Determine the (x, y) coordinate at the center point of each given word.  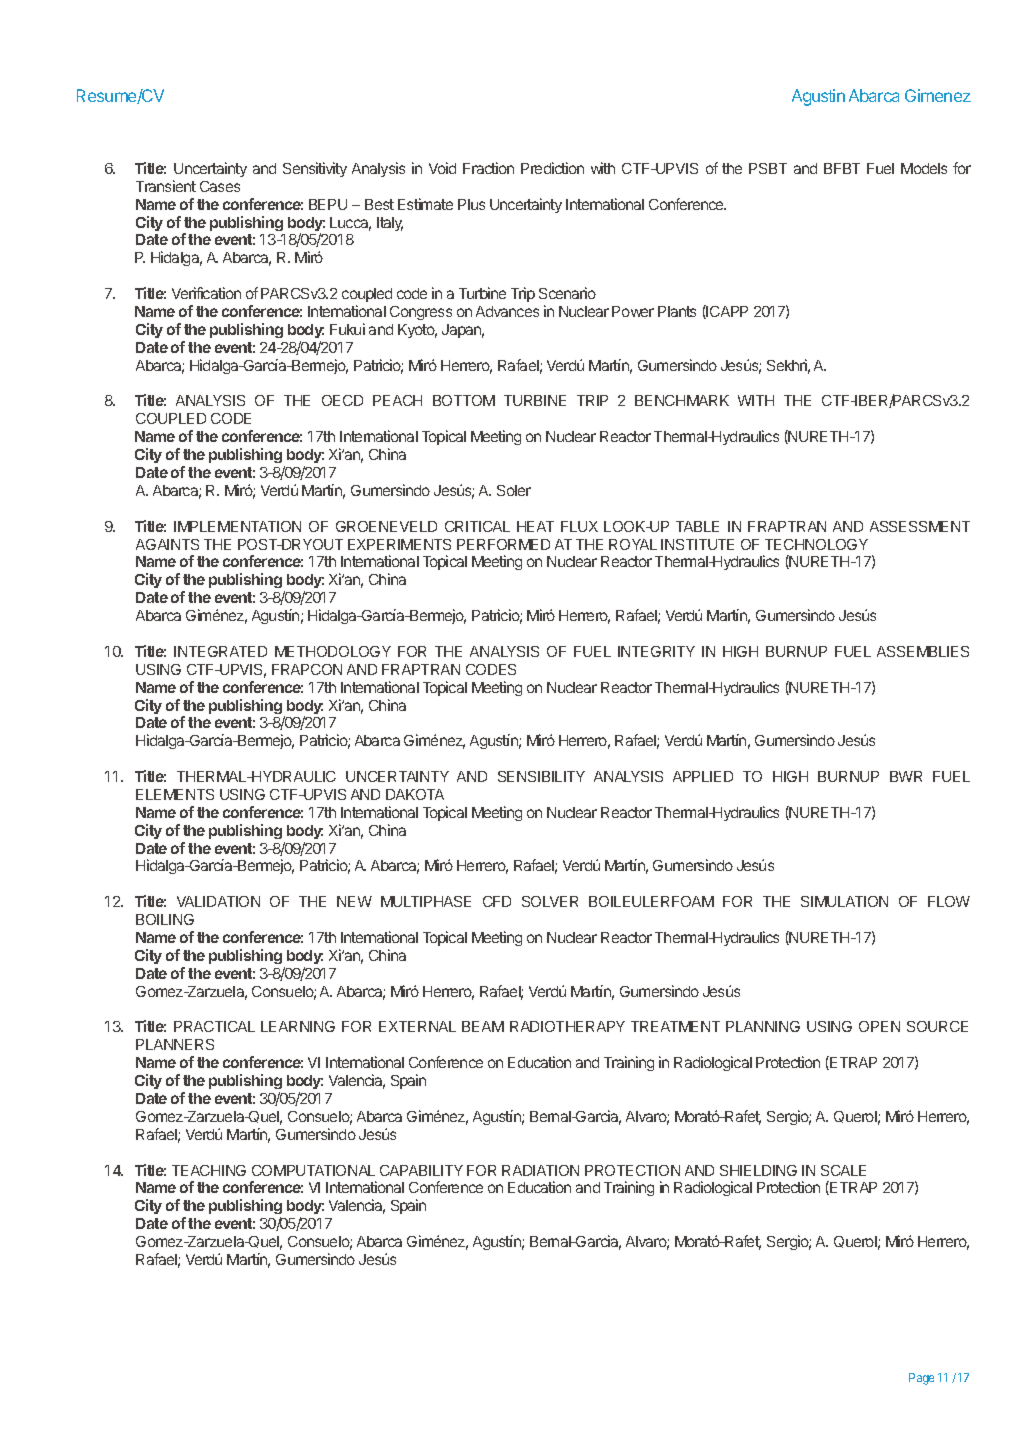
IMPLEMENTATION (237, 526)
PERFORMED (503, 544)
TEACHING (209, 1170)
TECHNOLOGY (816, 544)
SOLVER (550, 901)
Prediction (552, 168)
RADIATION (540, 1170)
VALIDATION (218, 901)
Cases (220, 186)
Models (924, 168)
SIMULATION (844, 901)
